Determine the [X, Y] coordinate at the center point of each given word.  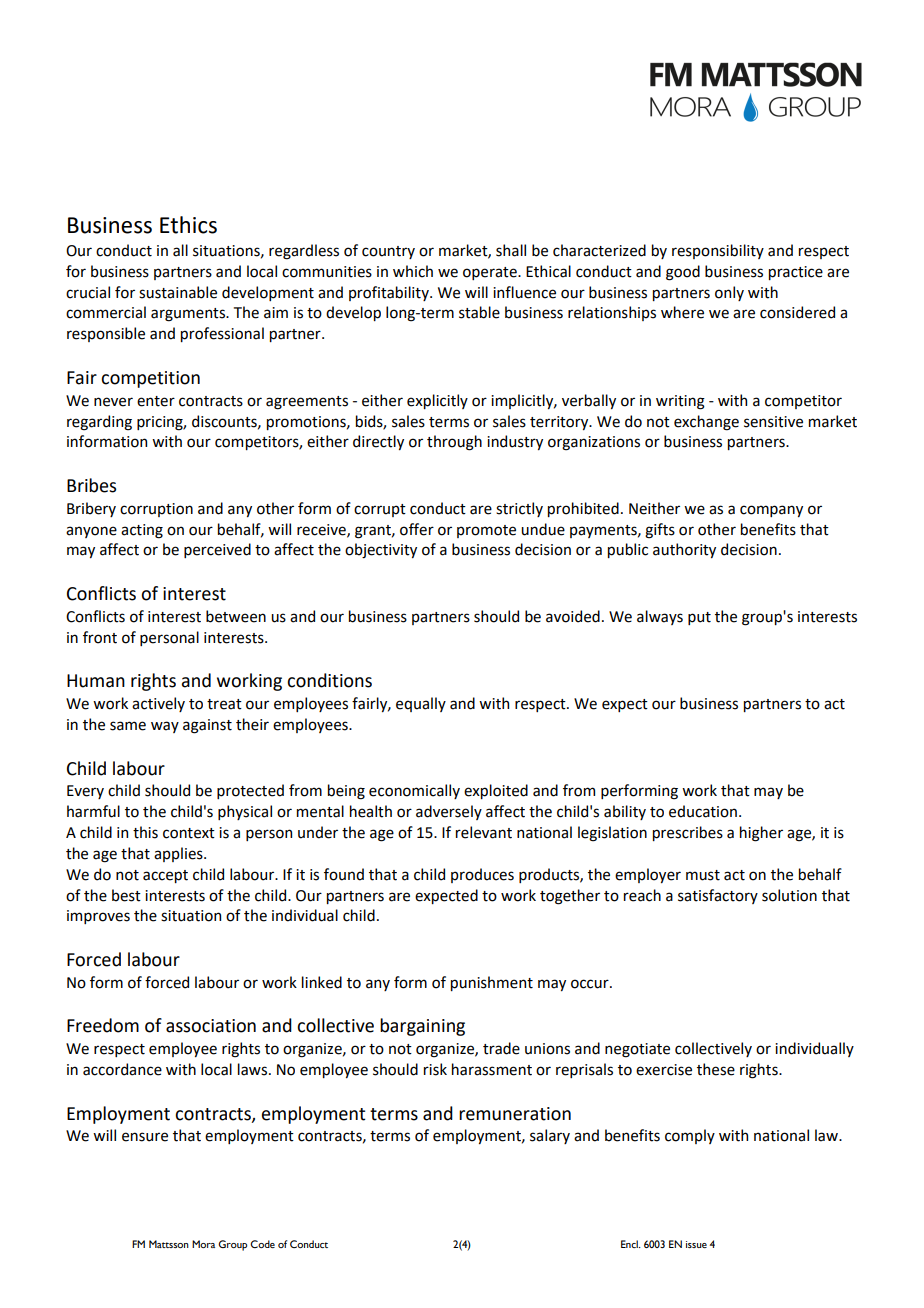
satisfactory [718, 896]
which [413, 271]
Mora [203, 1244]
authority [684, 550]
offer [417, 529]
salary [550, 1136]
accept [165, 876]
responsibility [718, 251]
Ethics [188, 225]
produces [482, 875]
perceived [217, 550]
